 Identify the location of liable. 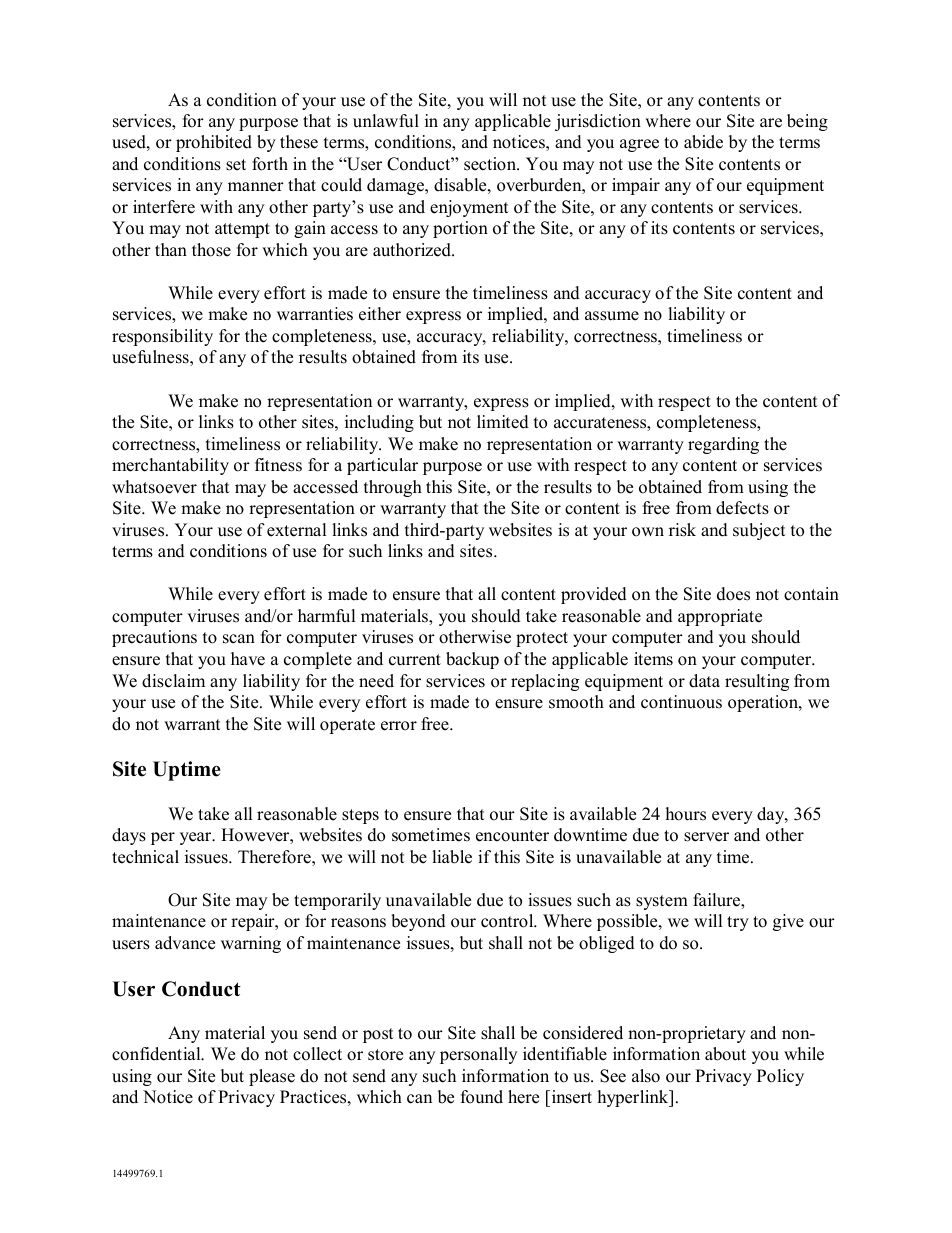
(452, 857).
